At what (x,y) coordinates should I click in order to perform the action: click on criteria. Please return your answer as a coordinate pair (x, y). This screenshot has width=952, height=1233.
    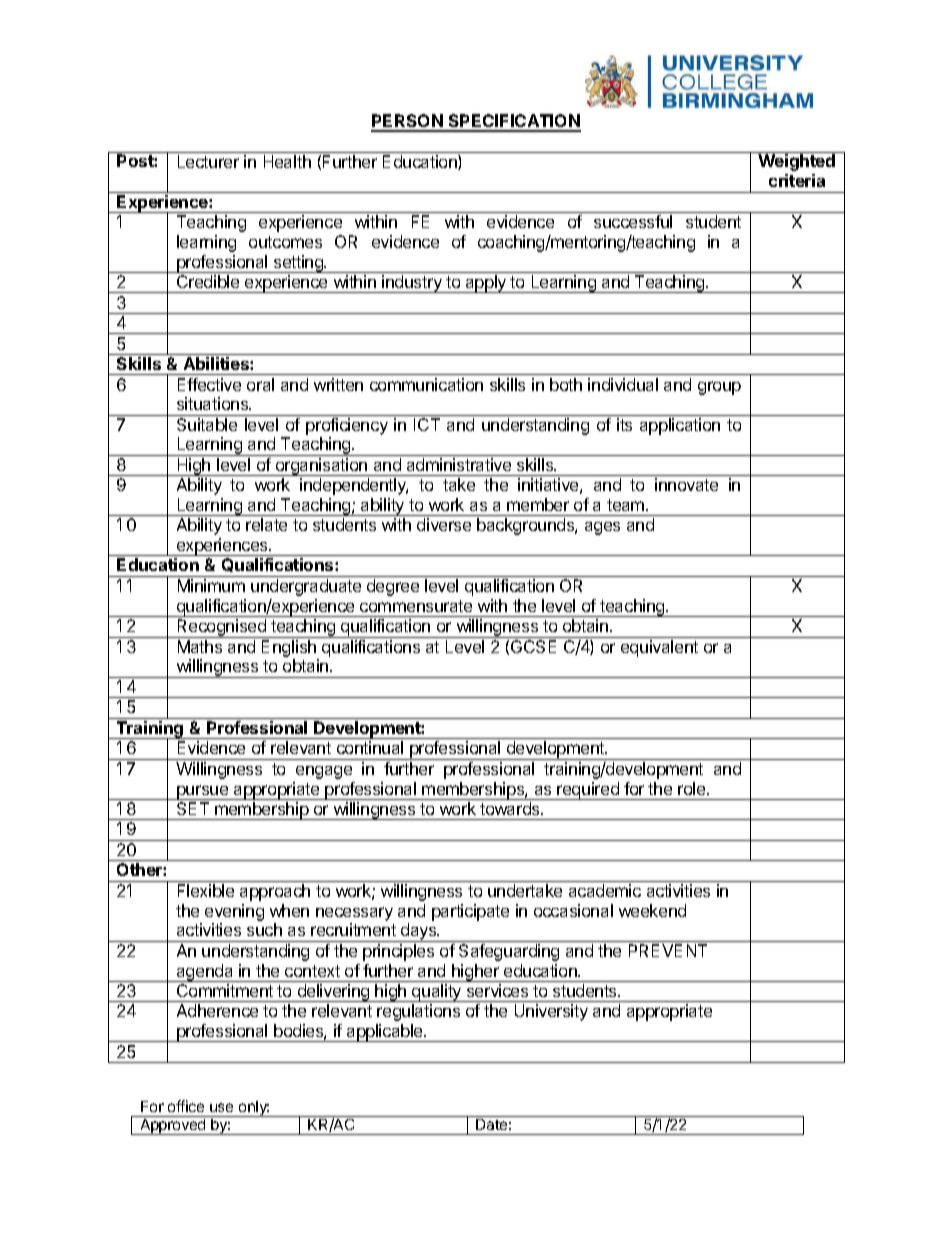
    Looking at the image, I should click on (797, 180).
